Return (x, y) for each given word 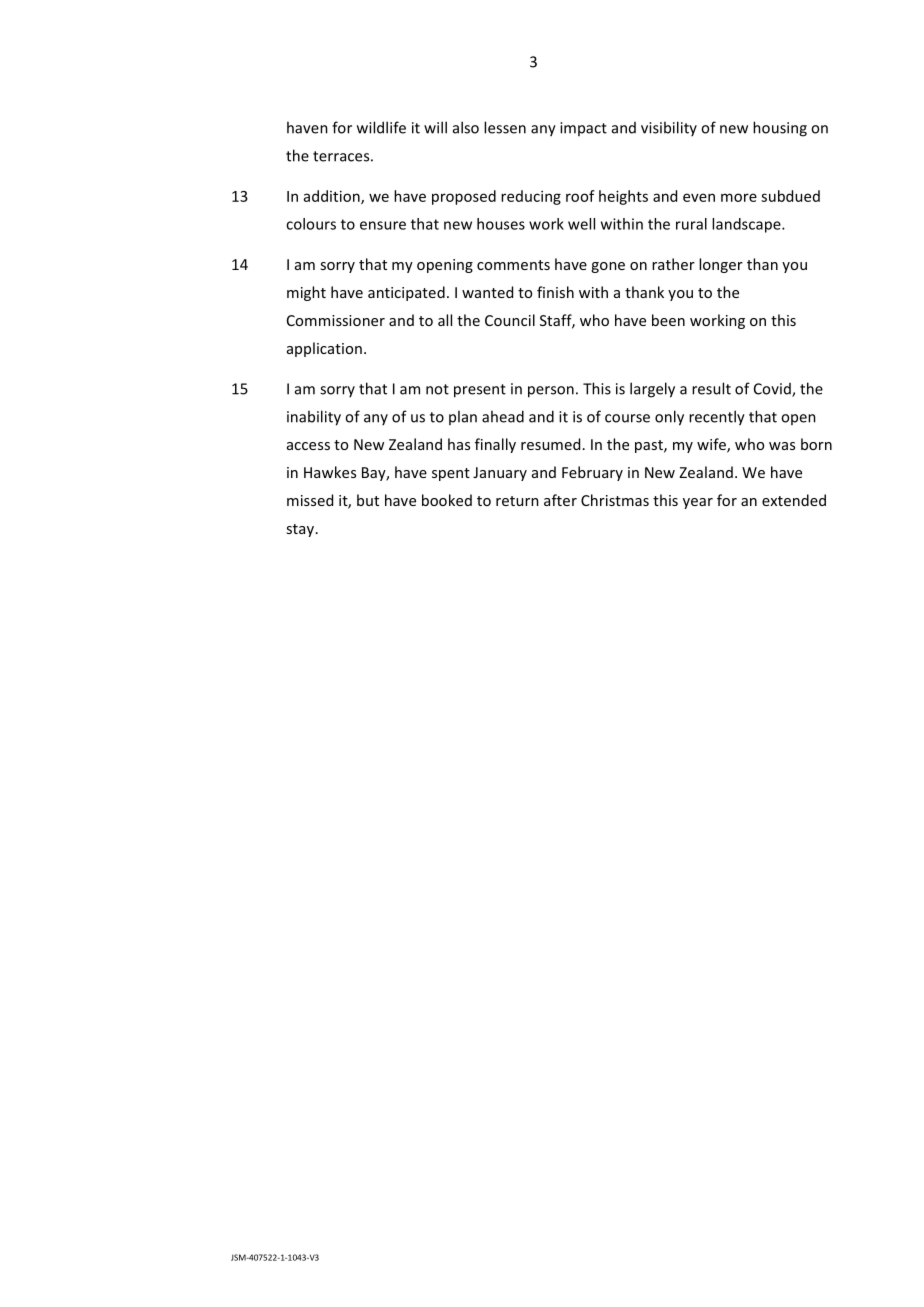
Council (510, 320)
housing (780, 129)
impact (583, 129)
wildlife (381, 127)
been (668, 320)
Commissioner (336, 320)
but (368, 500)
